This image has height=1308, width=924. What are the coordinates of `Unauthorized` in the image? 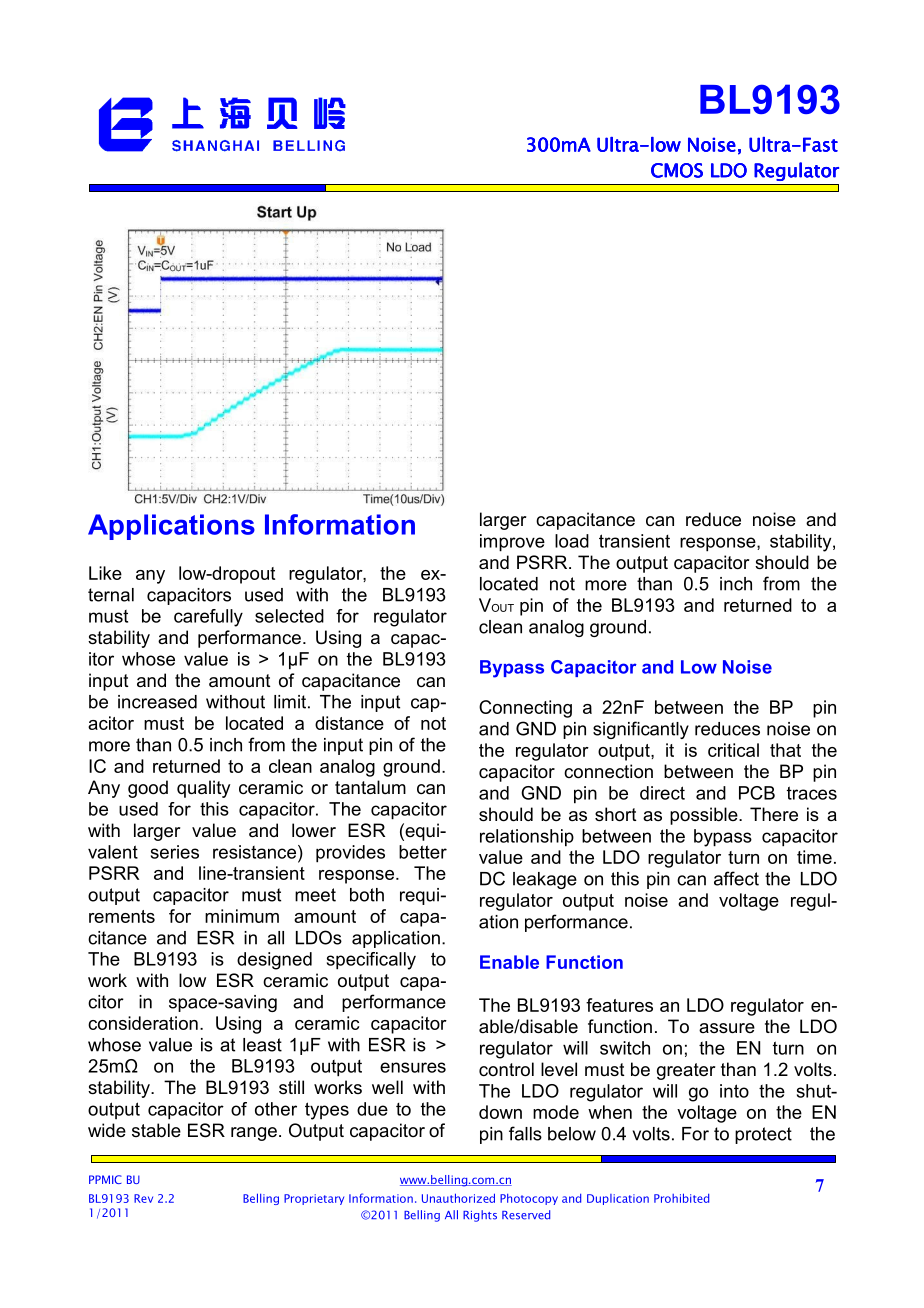 It's located at (458, 1198).
